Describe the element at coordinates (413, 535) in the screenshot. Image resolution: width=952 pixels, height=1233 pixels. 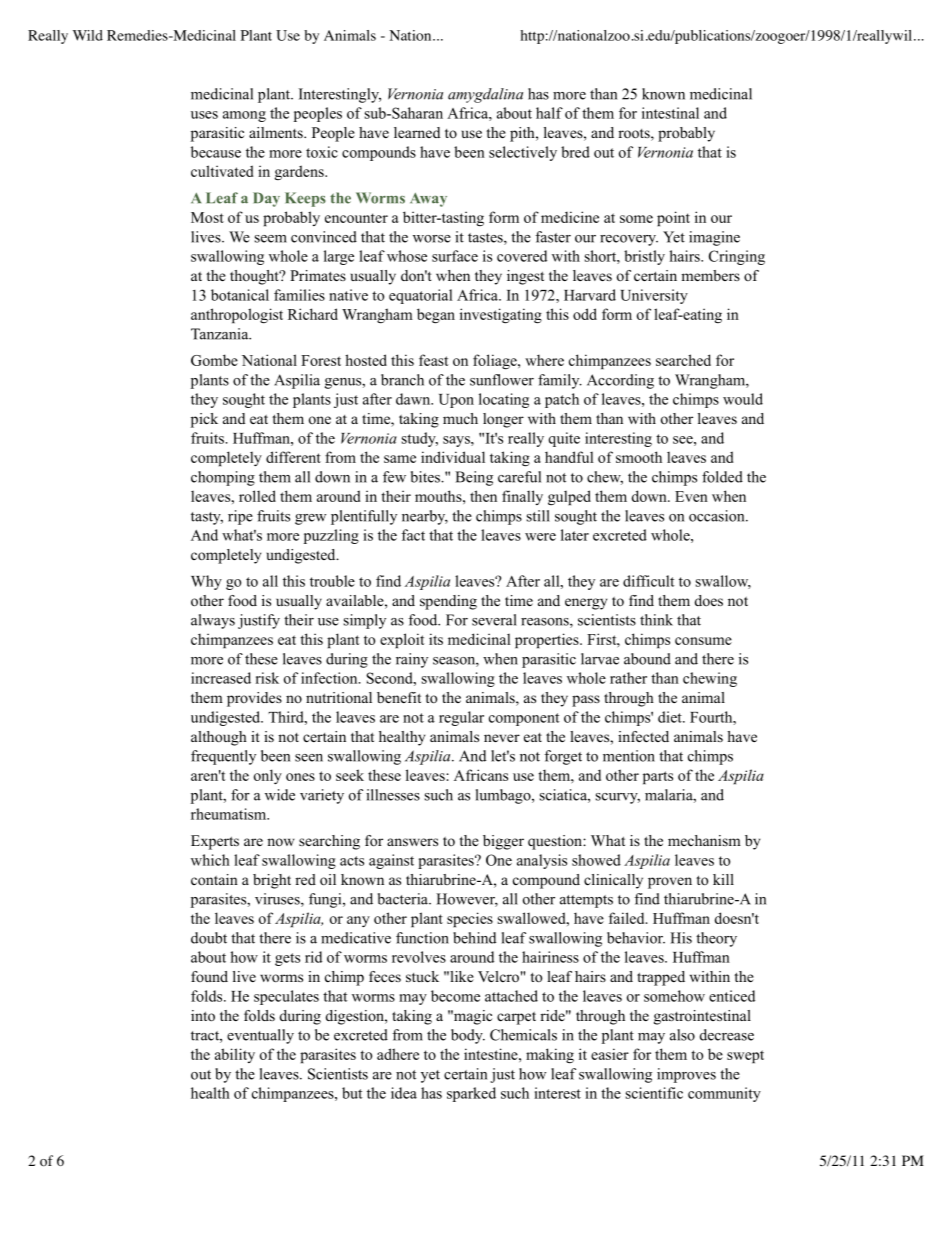
I see `fact` at that location.
